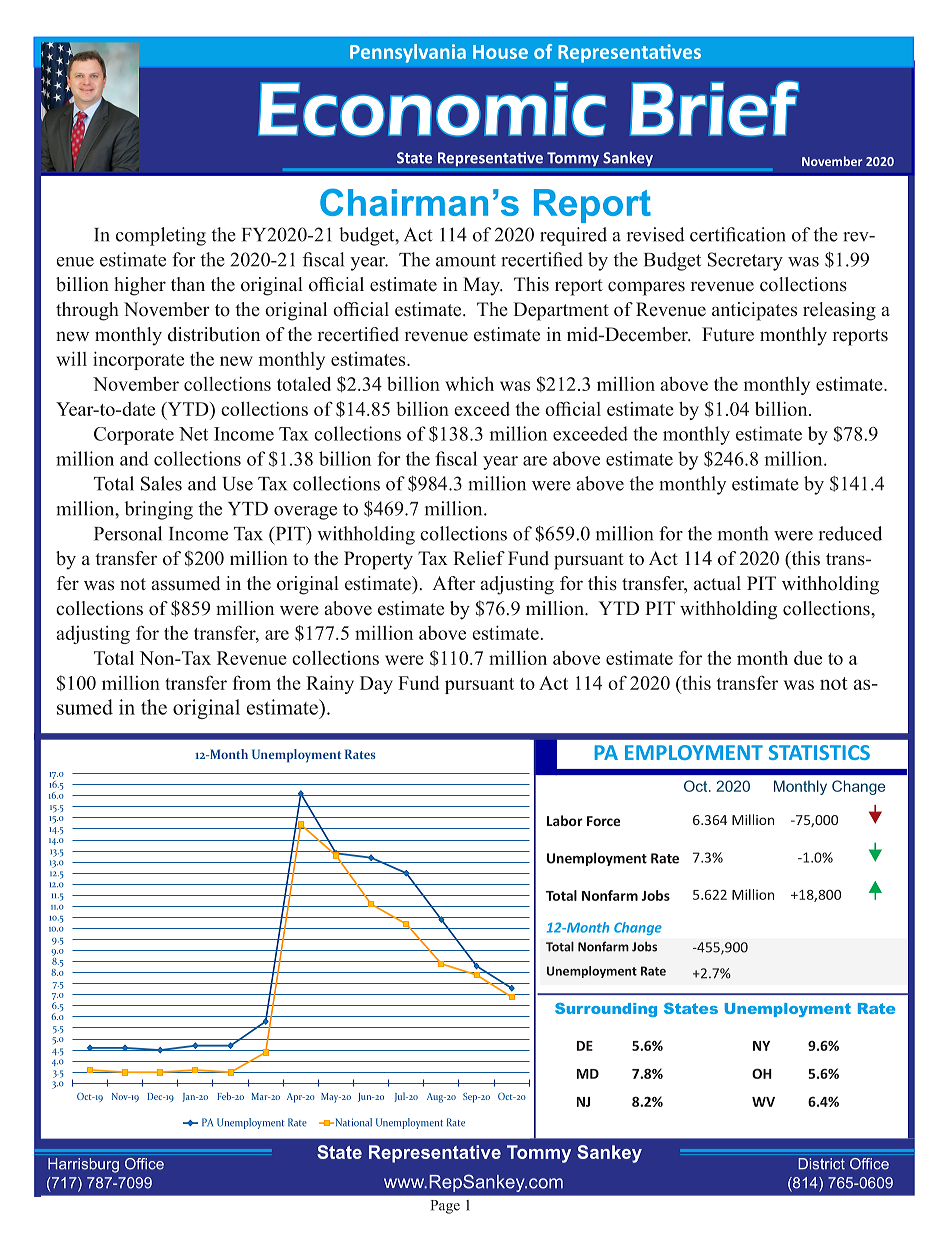  What do you see at coordinates (469, 383) in the screenshot?
I see `which` at bounding box center [469, 383].
